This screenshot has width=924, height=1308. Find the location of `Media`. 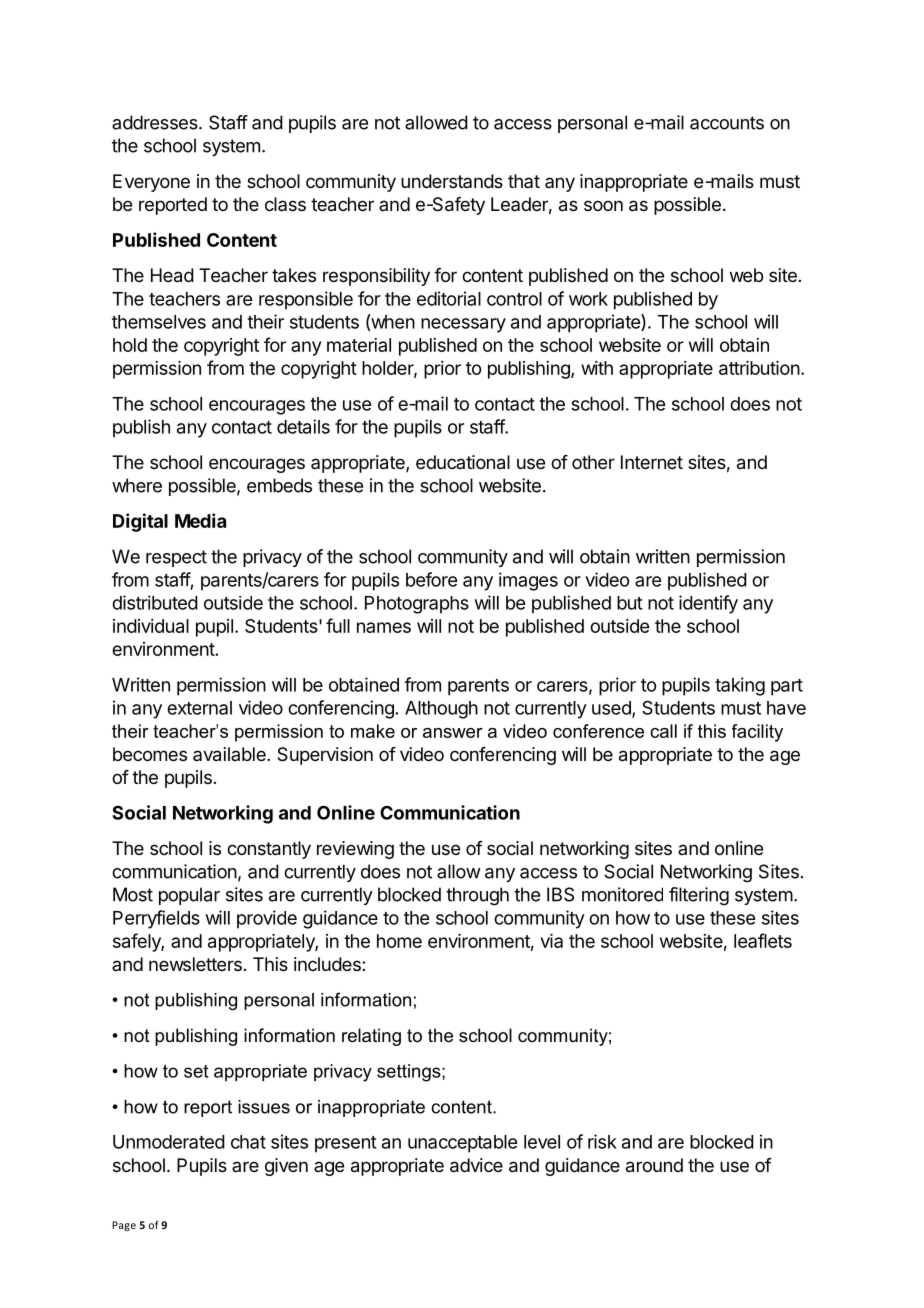

Media is located at coordinates (200, 520).
